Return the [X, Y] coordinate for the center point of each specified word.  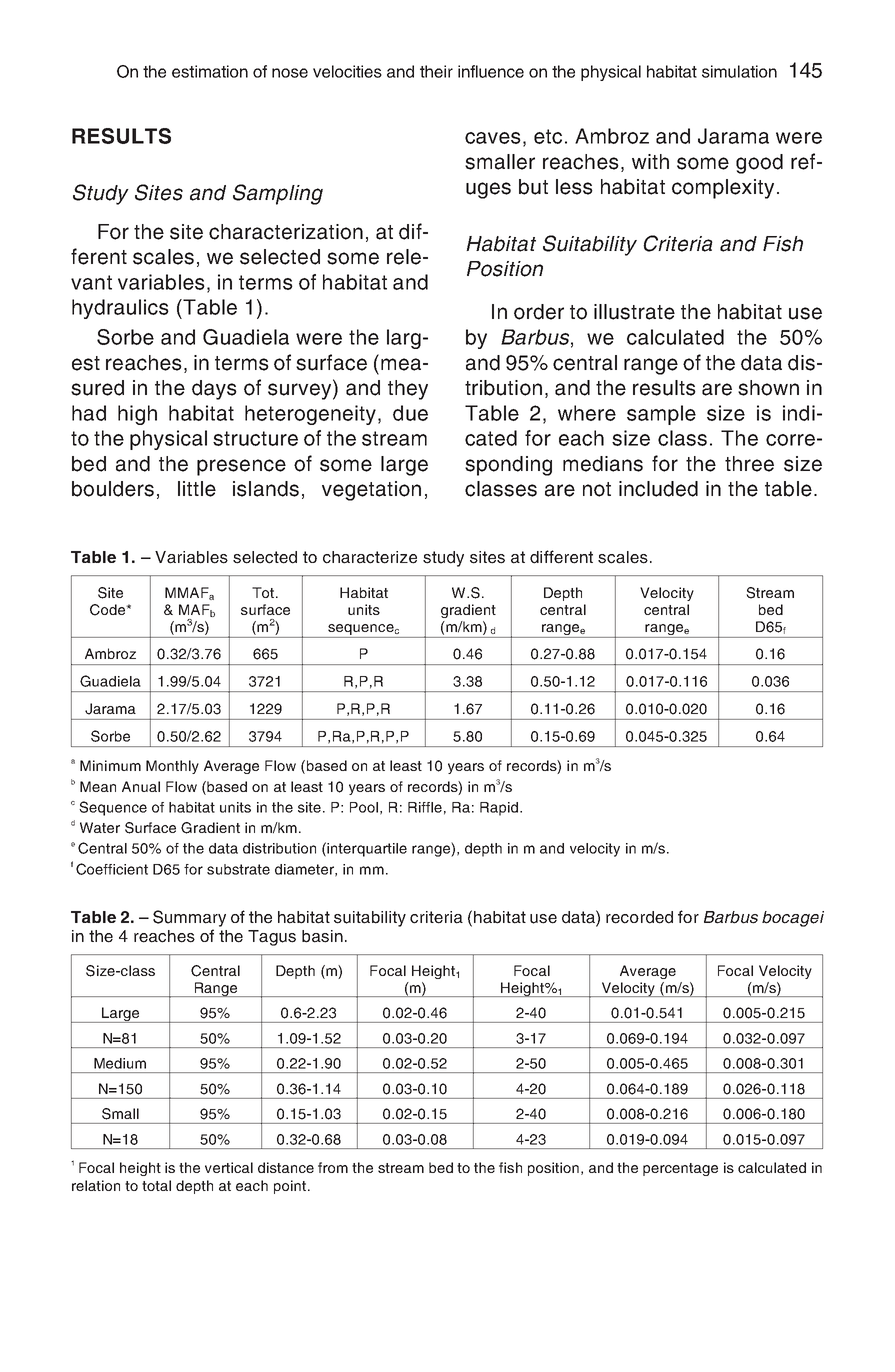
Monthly [172, 767]
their [436, 71]
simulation [739, 71]
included [658, 489]
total [156, 1185]
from [333, 1167]
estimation [210, 71]
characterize [370, 557]
